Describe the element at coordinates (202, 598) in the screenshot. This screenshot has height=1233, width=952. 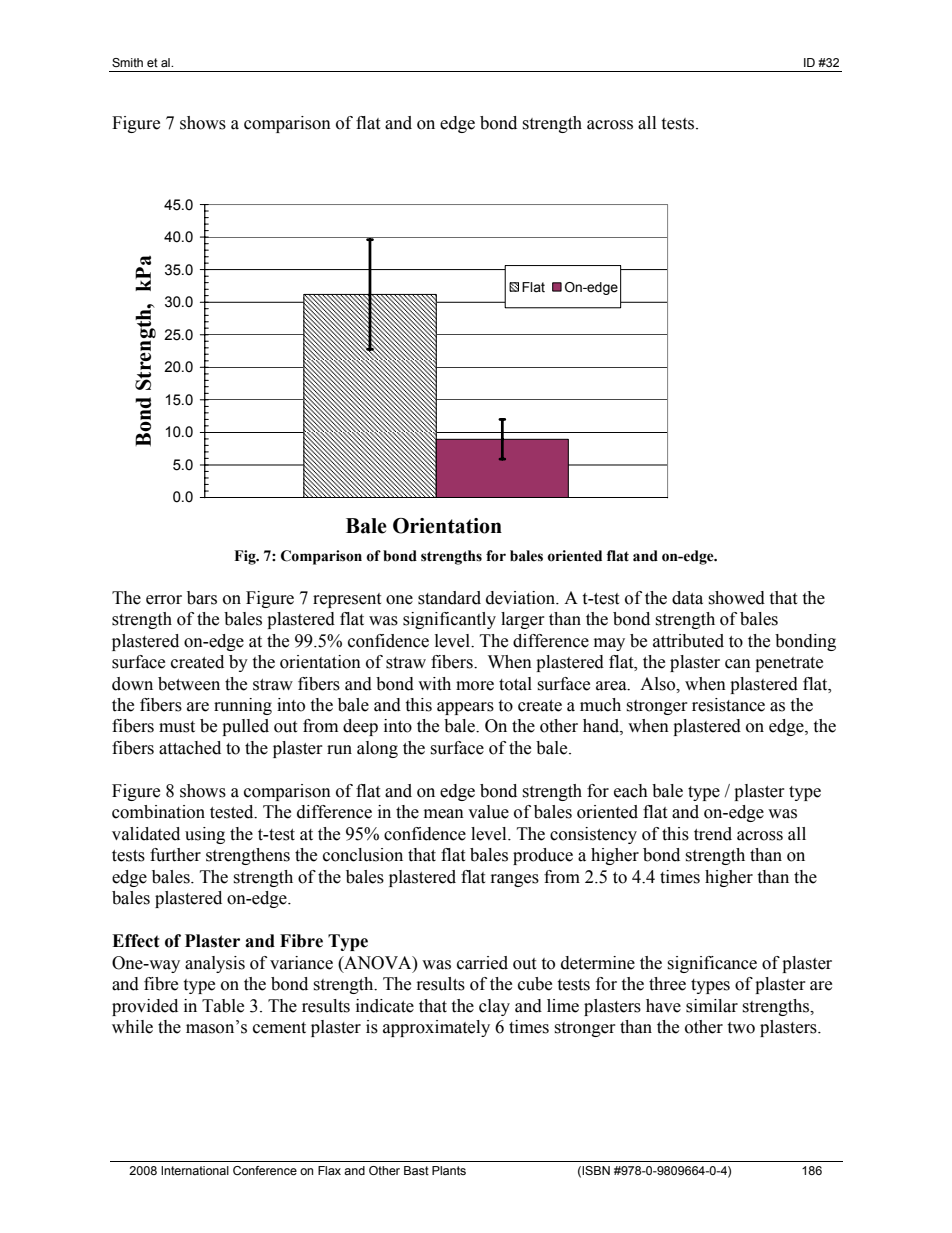
I see `bars` at that location.
